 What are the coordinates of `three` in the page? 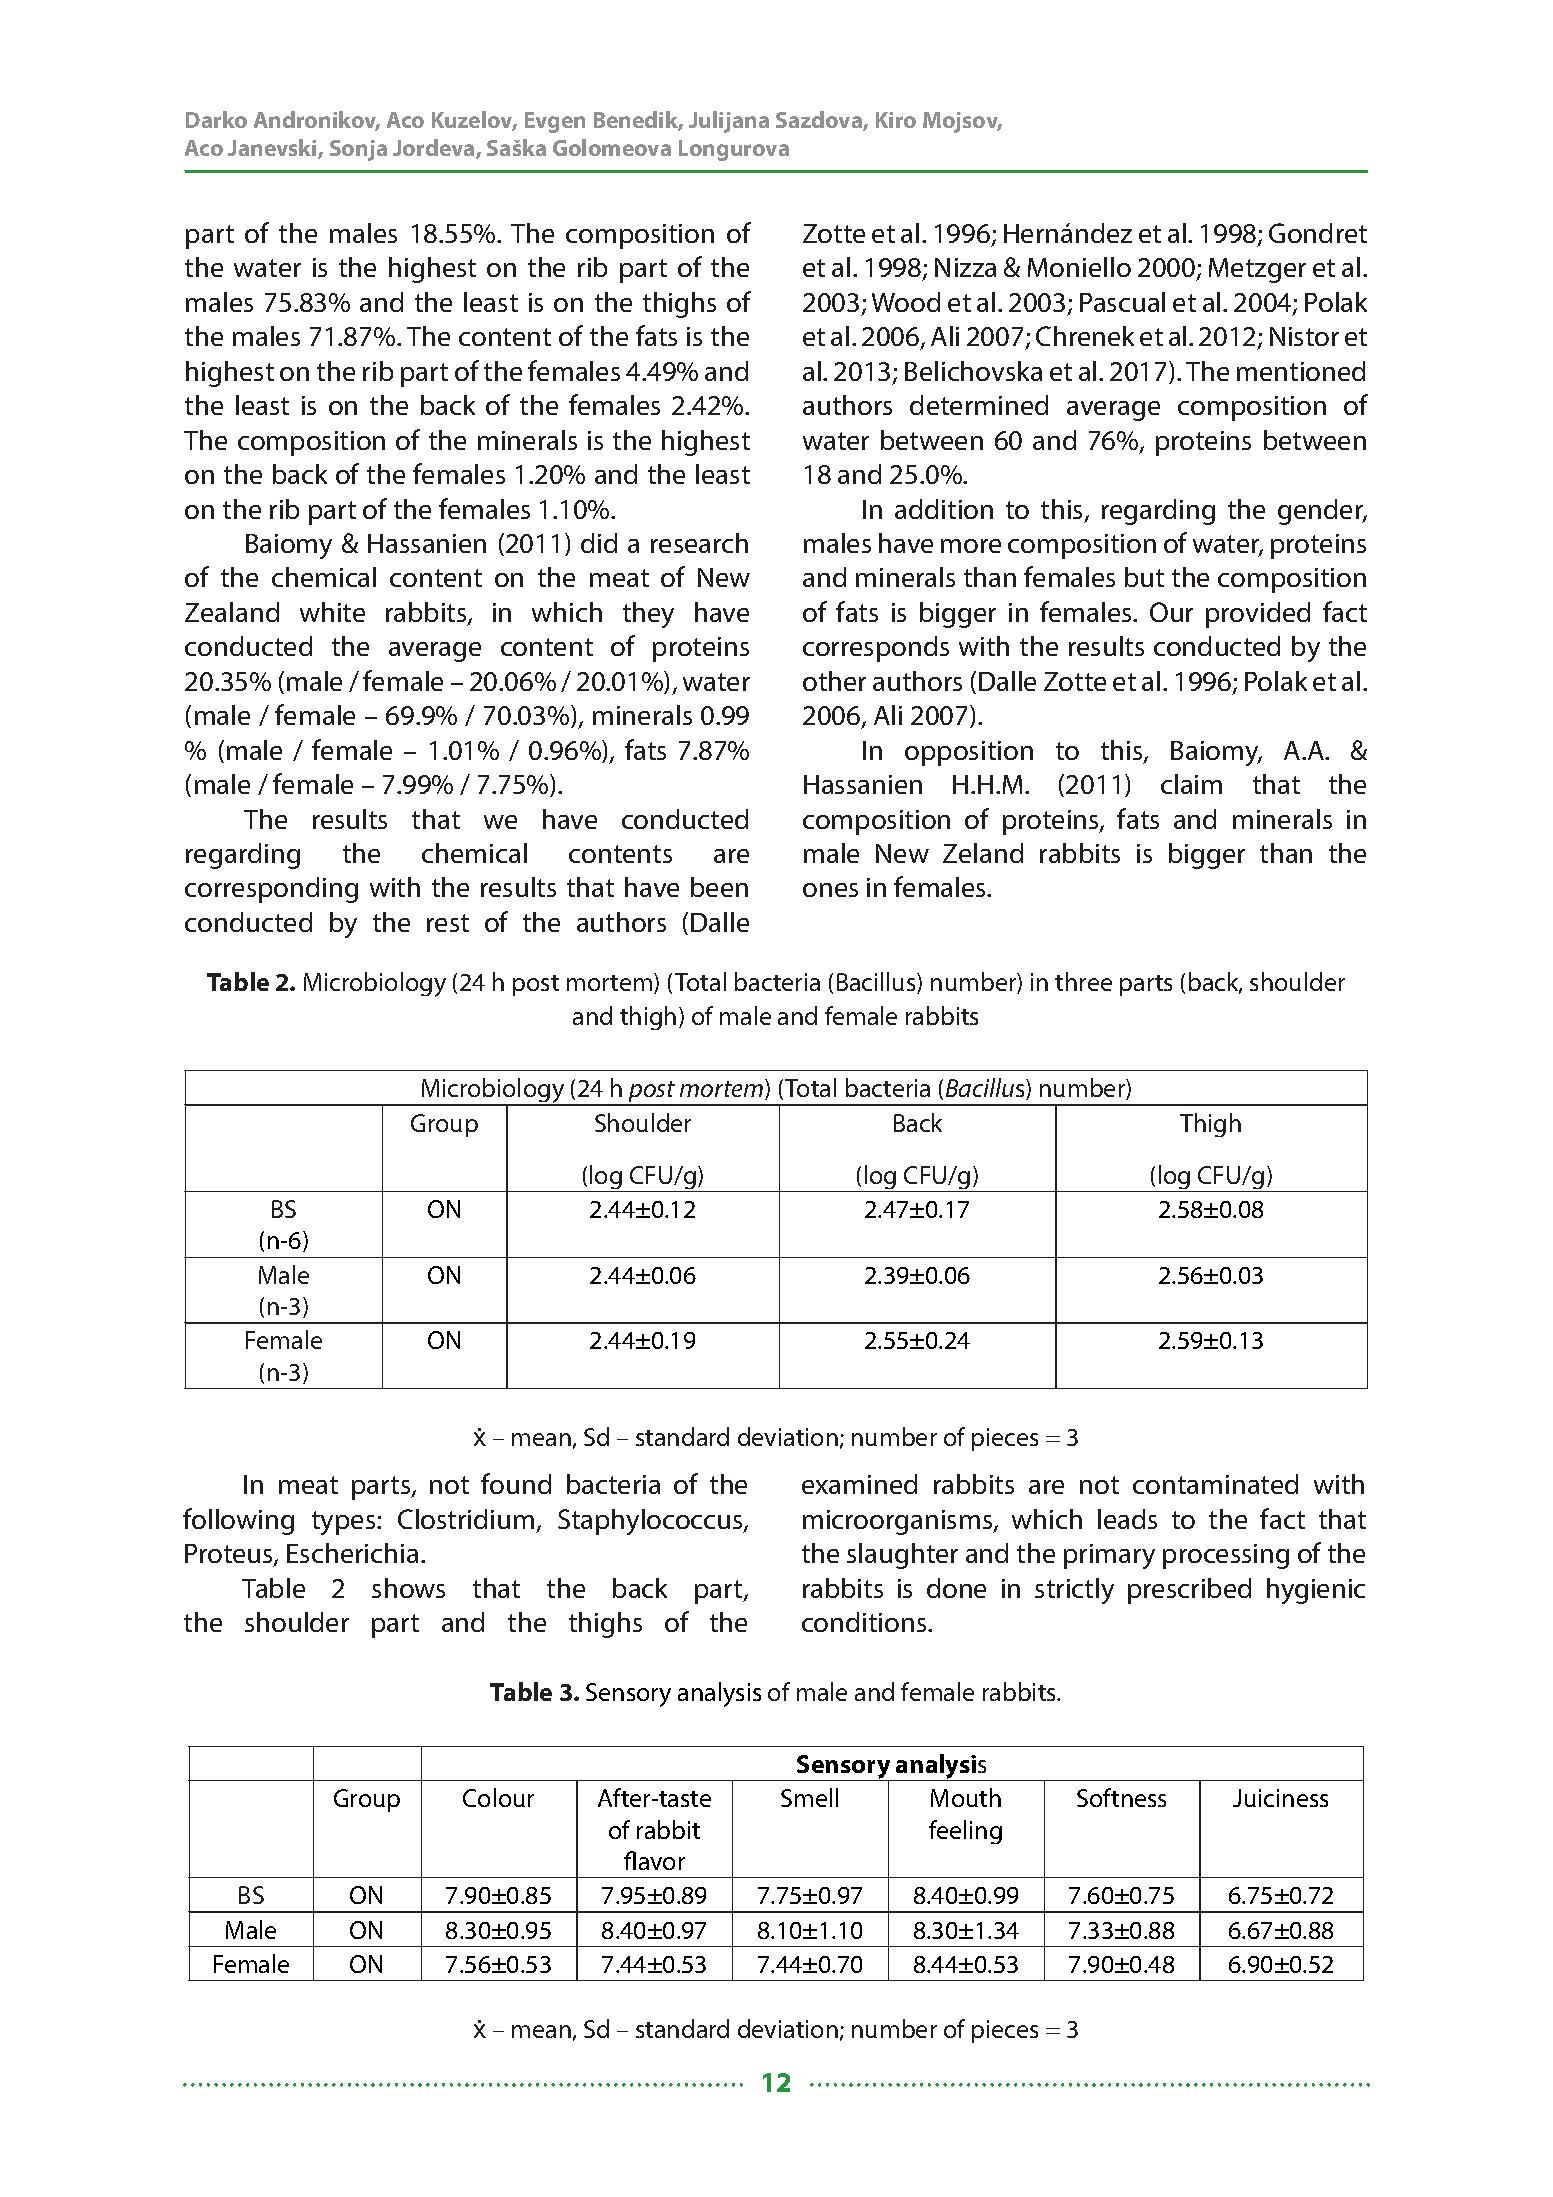 It's located at (1083, 981).
